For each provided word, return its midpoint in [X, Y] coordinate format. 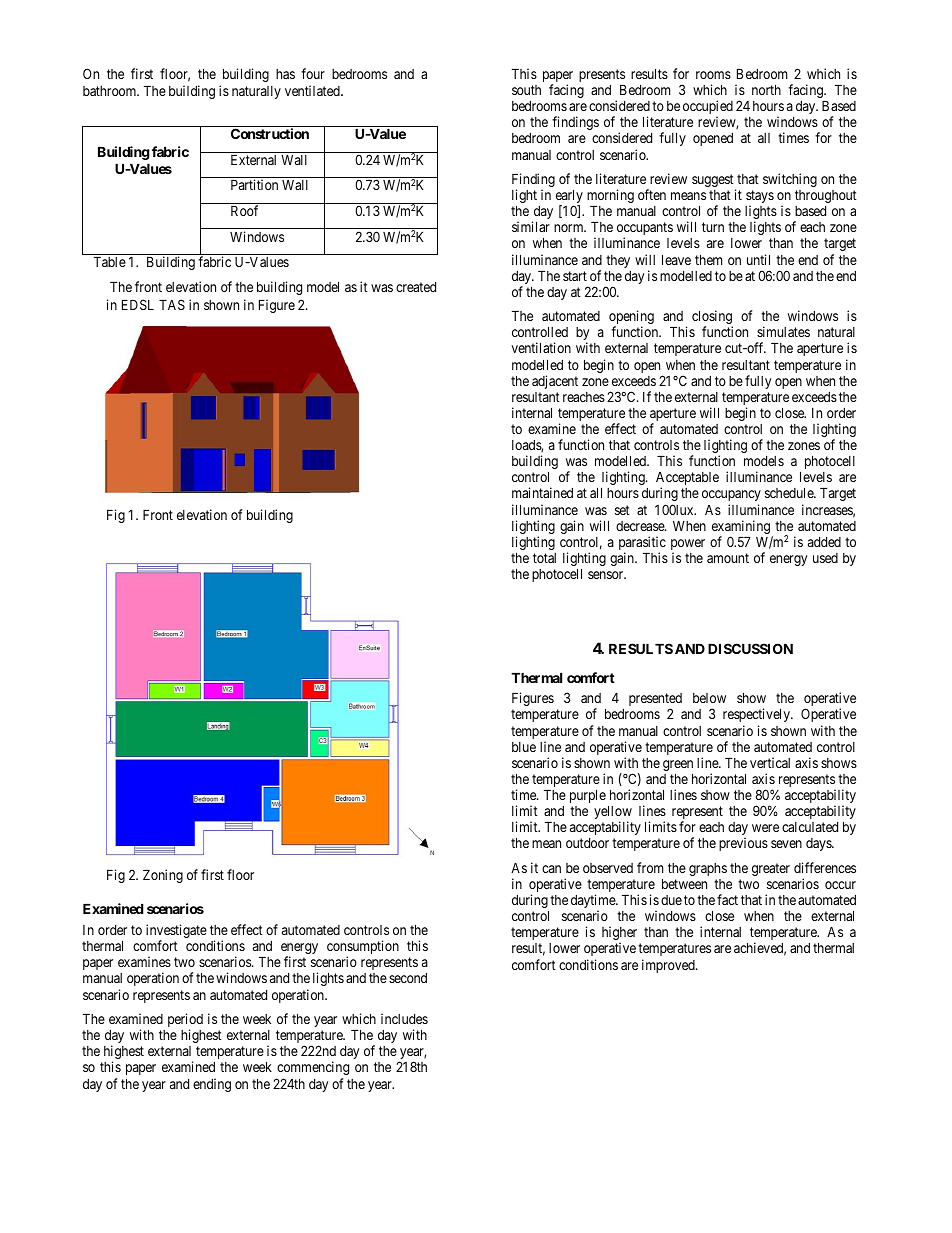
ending [212, 1085]
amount [728, 558]
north [766, 90]
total [544, 558]
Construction [270, 133]
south [526, 90]
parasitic [642, 544]
